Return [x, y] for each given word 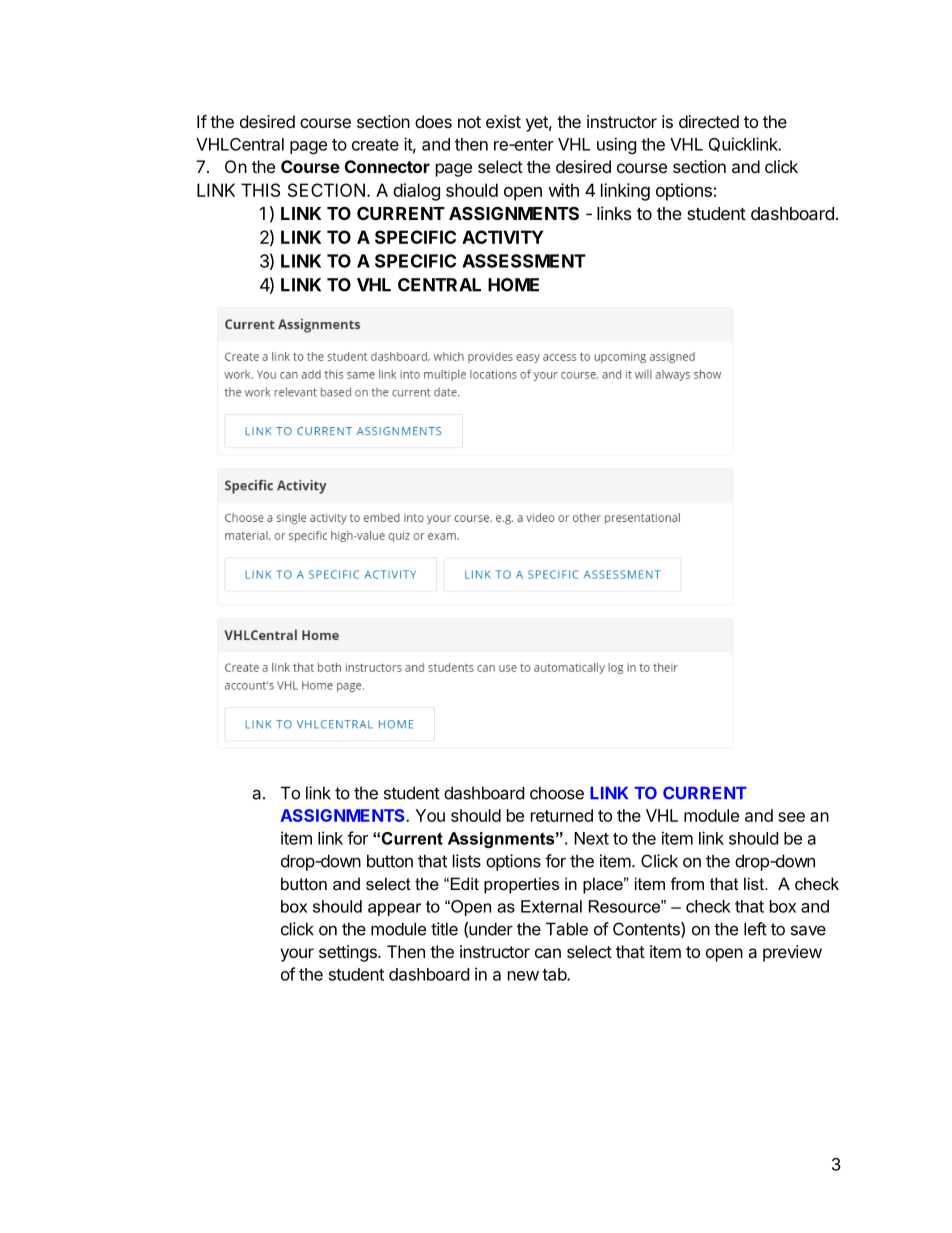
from [687, 883]
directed [709, 121]
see [791, 817]
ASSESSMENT [524, 261]
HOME [513, 285]
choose [557, 793]
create [375, 145]
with [563, 190]
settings [349, 953]
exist [503, 121]
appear [394, 909]
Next [591, 838]
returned [562, 815]
